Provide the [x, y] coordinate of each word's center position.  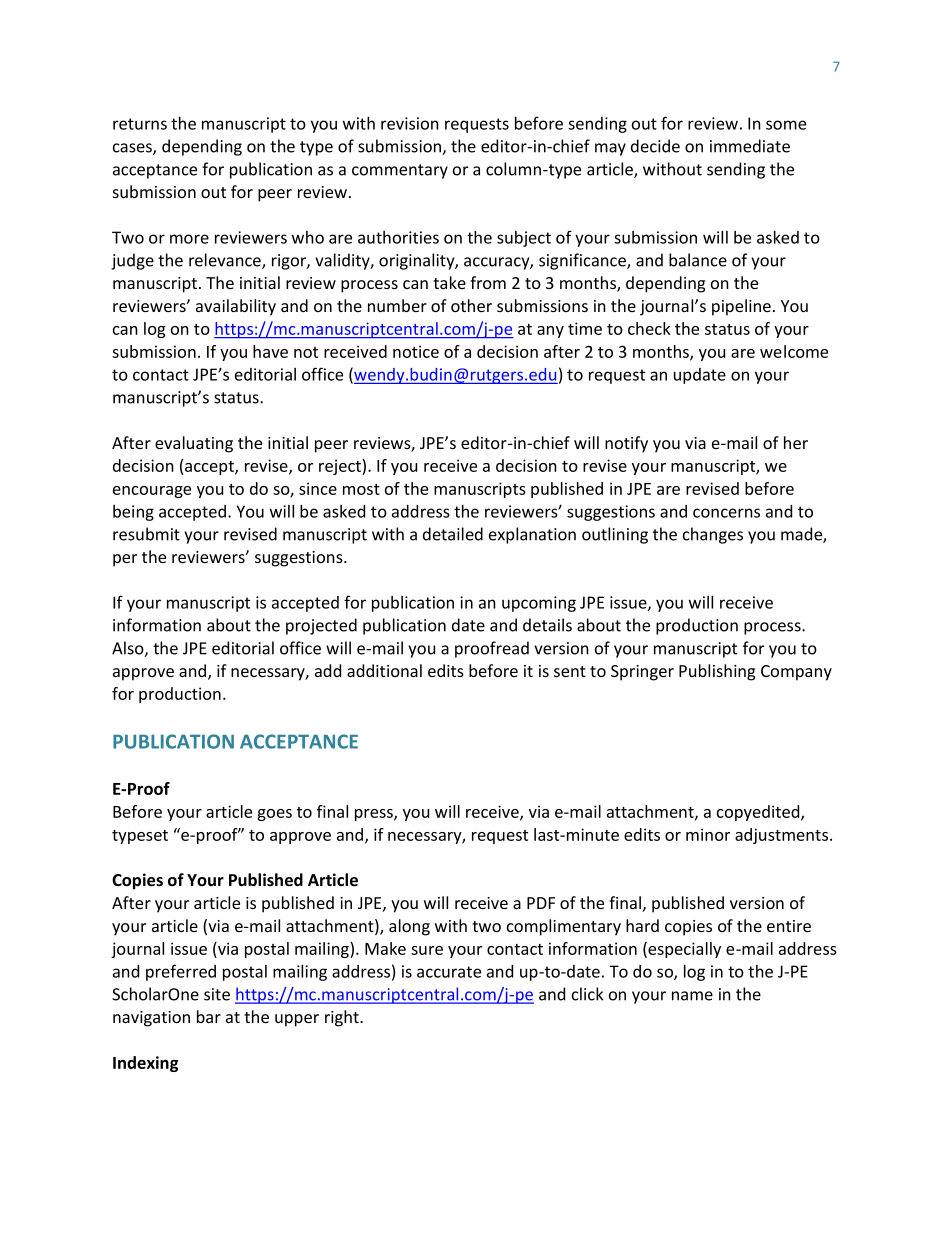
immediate [750, 146]
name [692, 996]
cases [133, 149]
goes [274, 815]
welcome [794, 351]
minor [708, 834]
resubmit [146, 534]
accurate [449, 972]
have [270, 351]
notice [416, 351]
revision [410, 123]
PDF [541, 903]
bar [209, 1016]
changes [713, 535]
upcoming [539, 604]
